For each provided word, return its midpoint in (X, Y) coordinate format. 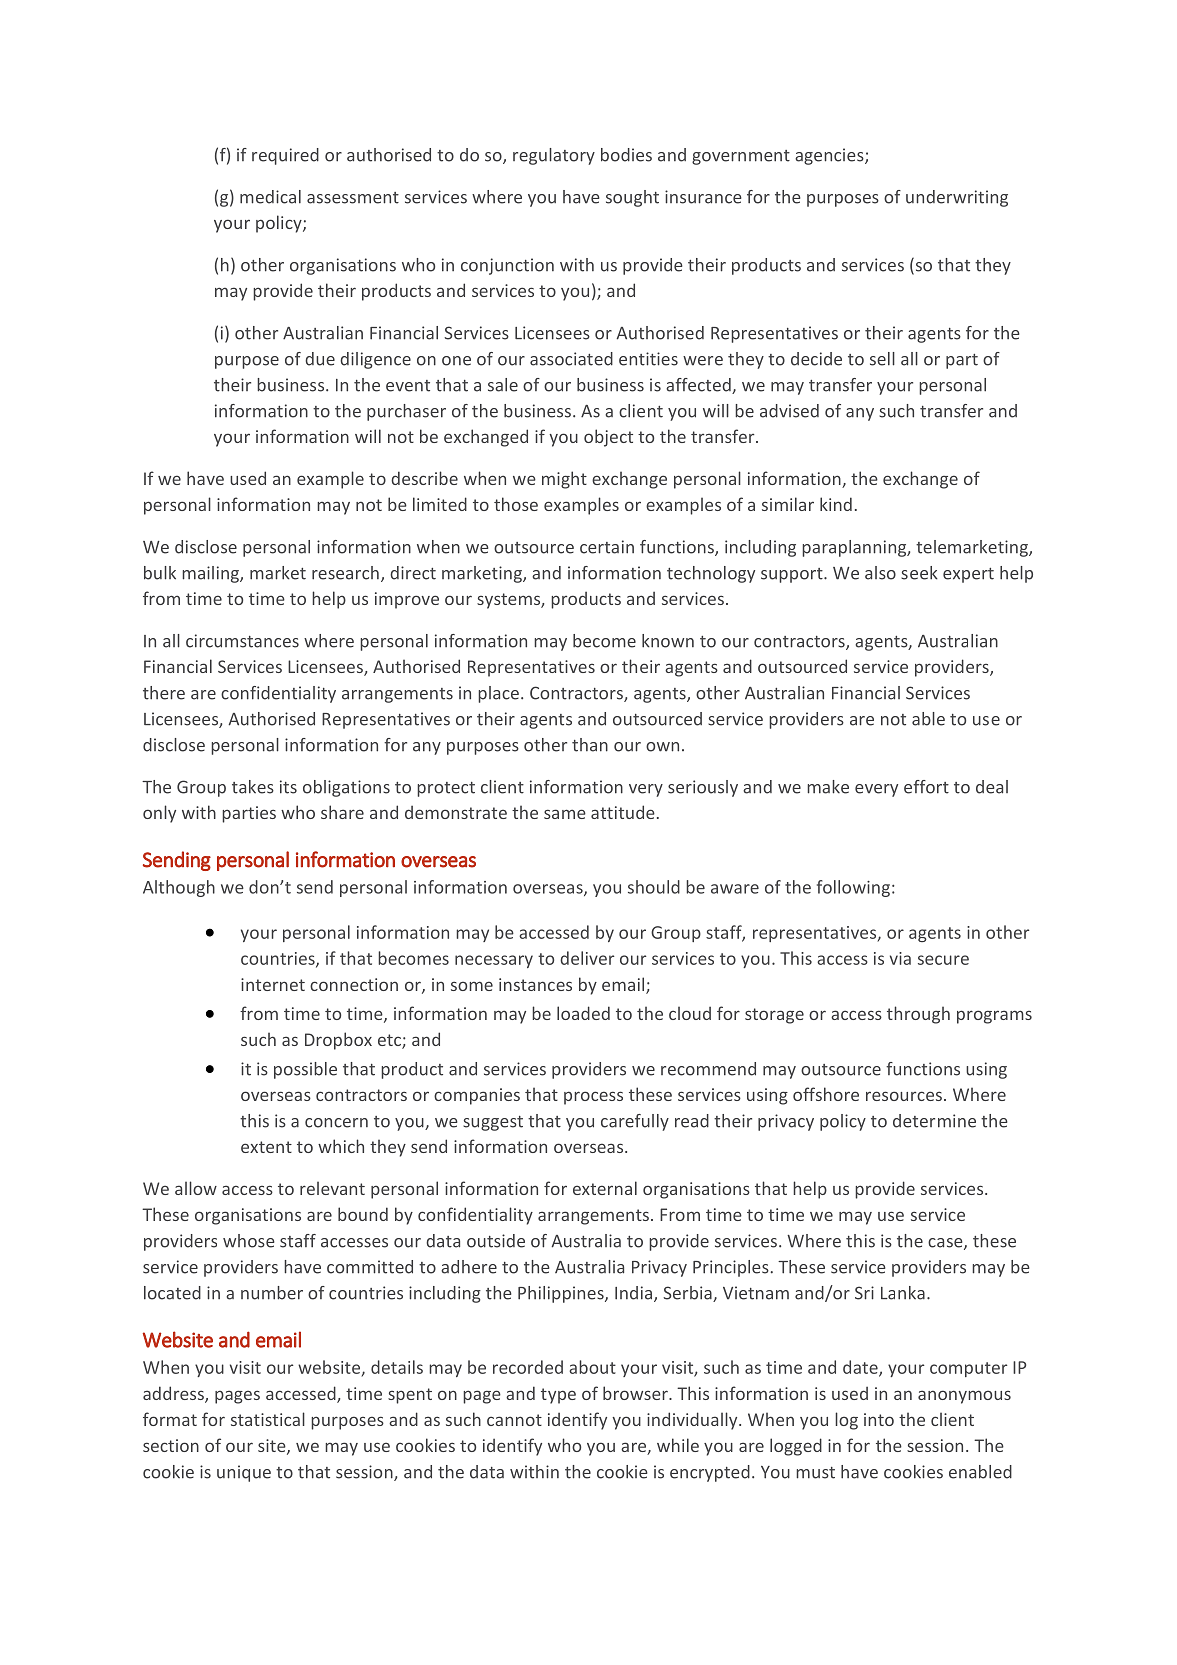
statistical (268, 1419)
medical (270, 197)
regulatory (554, 156)
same (565, 814)
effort (926, 787)
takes (253, 787)
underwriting (957, 198)
